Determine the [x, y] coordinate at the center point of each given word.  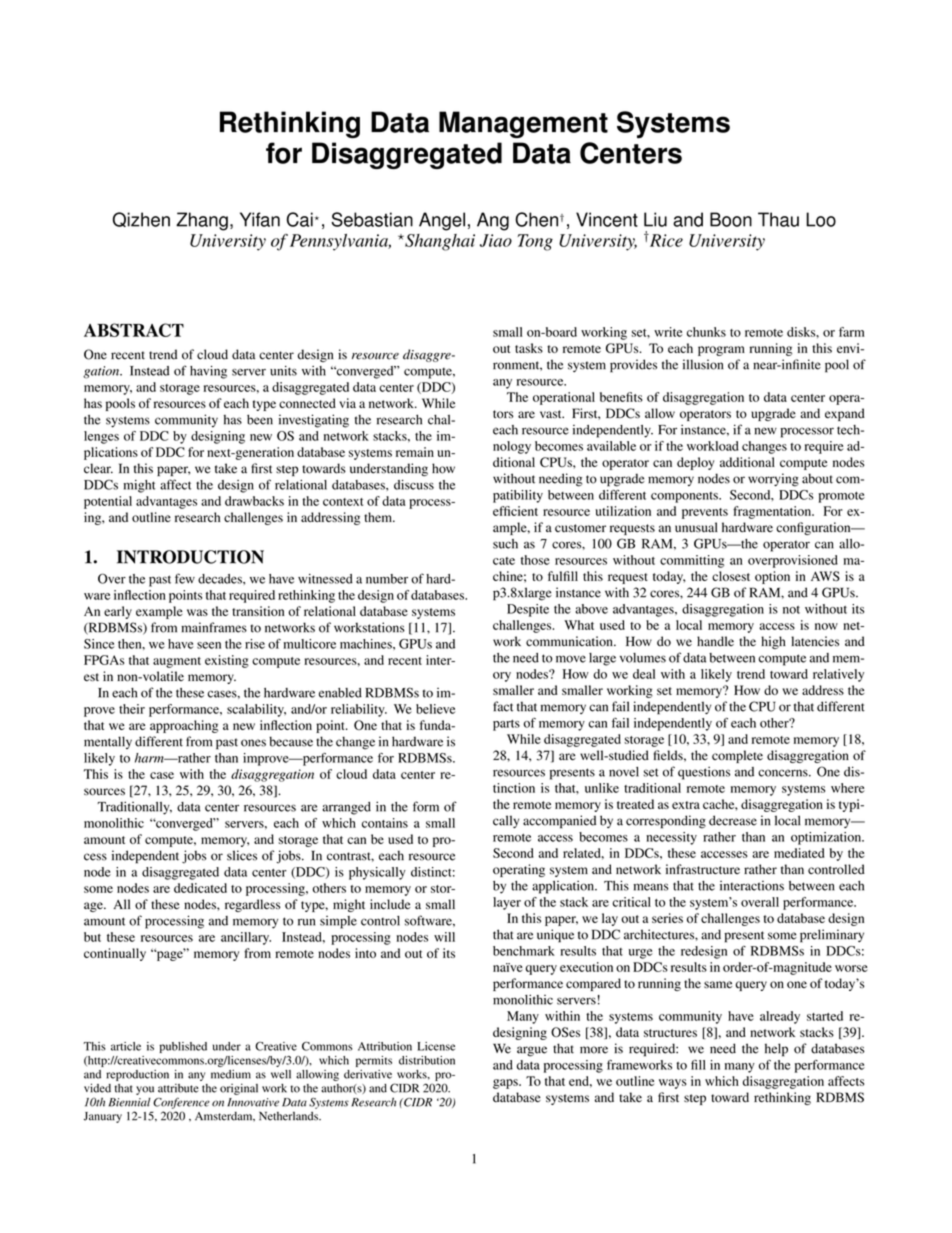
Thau [778, 219]
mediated [799, 853]
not [791, 610]
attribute [178, 1088]
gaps [506, 1084]
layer [507, 903]
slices [242, 855]
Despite [528, 610]
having [208, 372]
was [197, 612]
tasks [529, 348]
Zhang [202, 221]
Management [523, 124]
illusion [703, 364]
